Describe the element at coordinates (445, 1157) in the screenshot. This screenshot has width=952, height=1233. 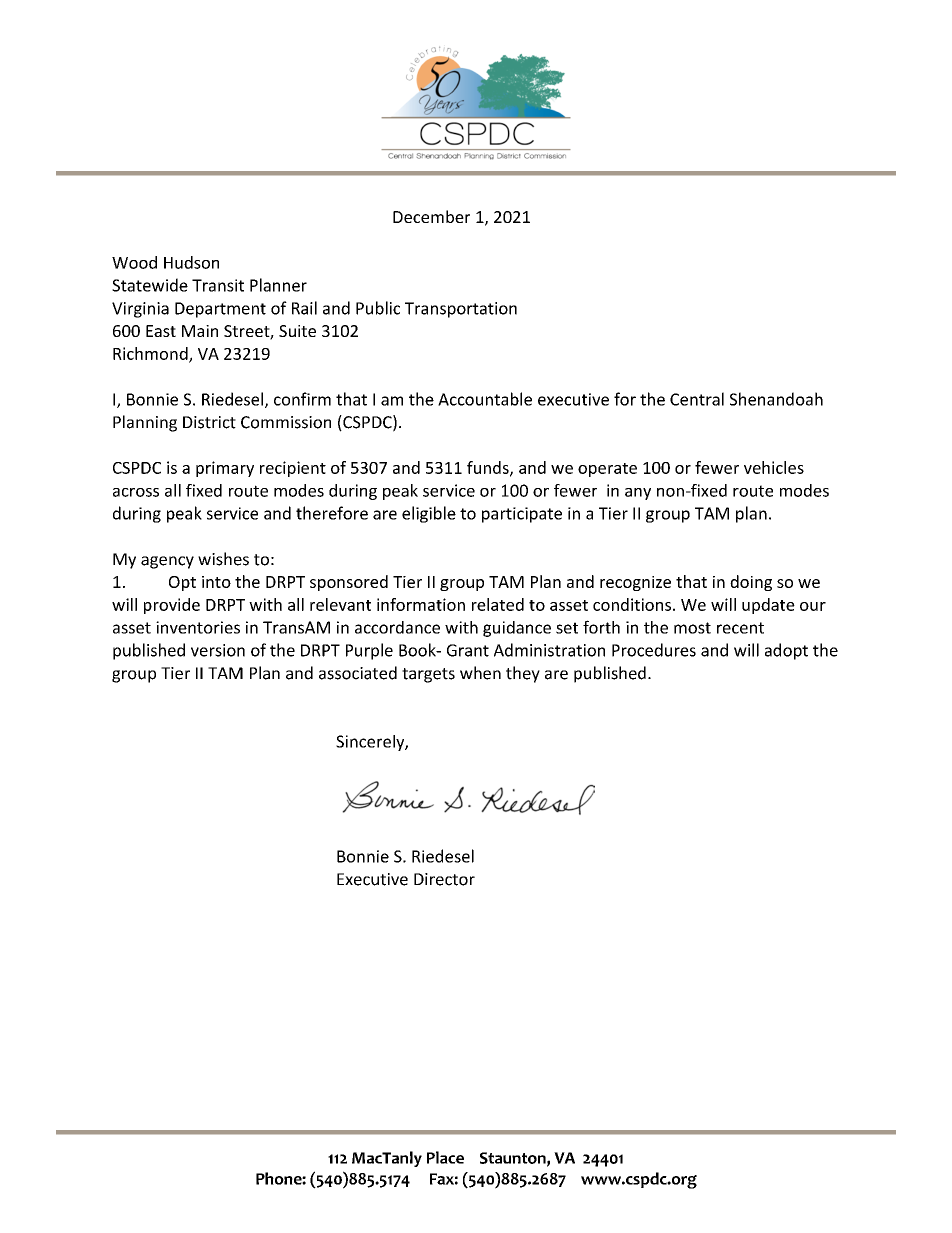
I see `Place` at that location.
